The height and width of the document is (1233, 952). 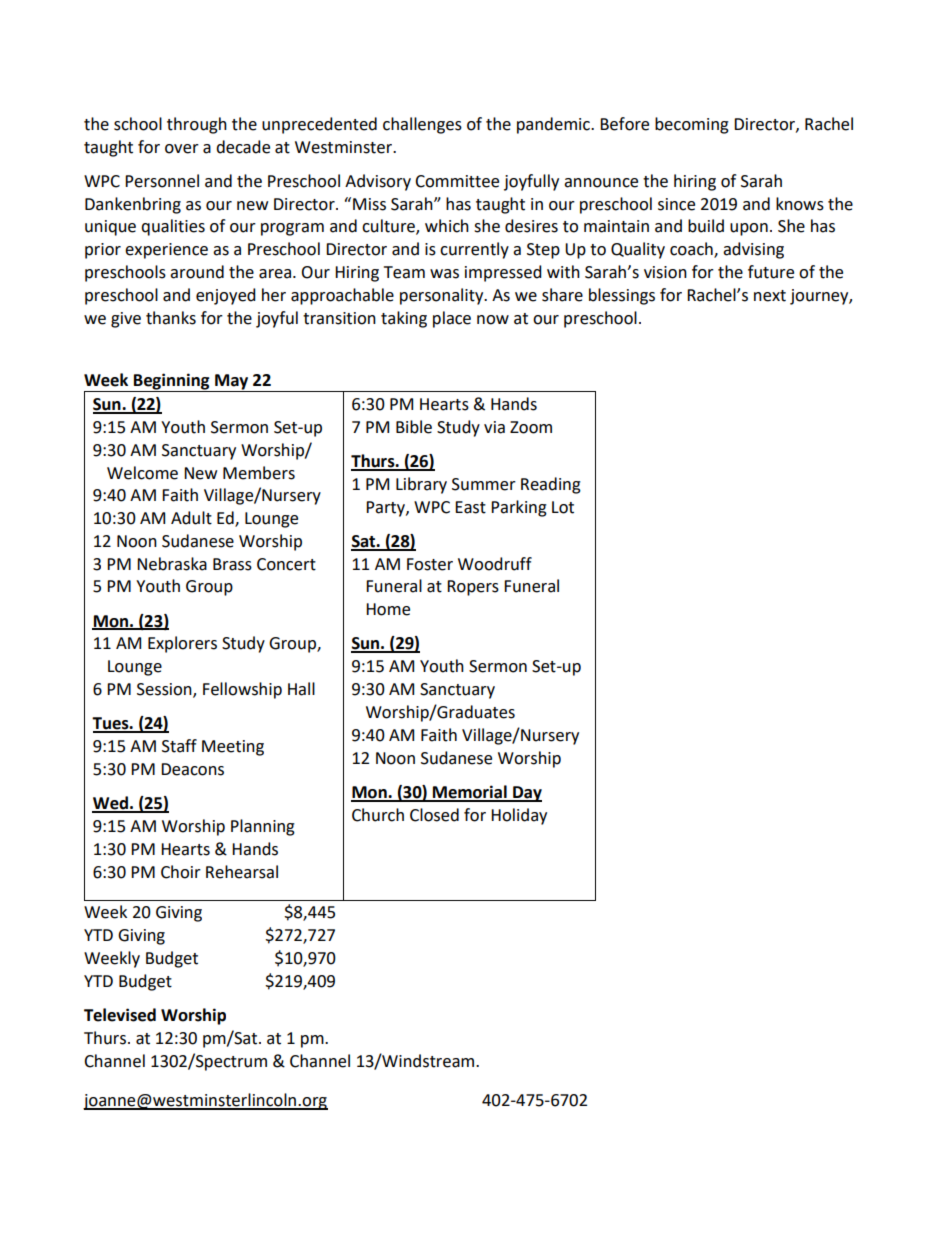 I want to click on Televised, so click(x=120, y=1015).
